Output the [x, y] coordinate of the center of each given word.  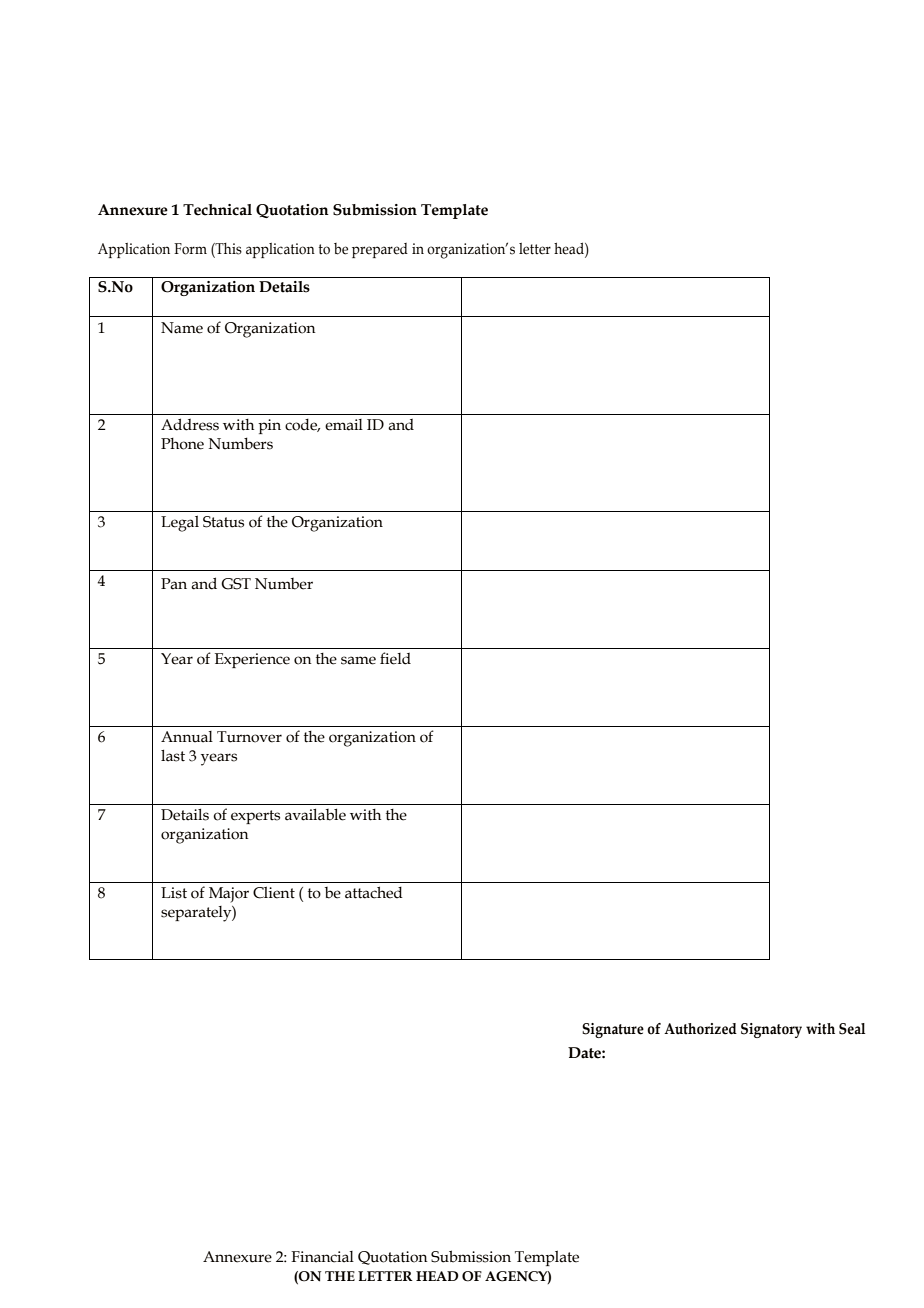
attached [374, 892]
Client [274, 892]
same [358, 660]
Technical [217, 210]
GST [236, 584]
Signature [613, 1030]
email [344, 425]
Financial [322, 1257]
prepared [380, 250]
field [395, 658]
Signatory [771, 1030]
